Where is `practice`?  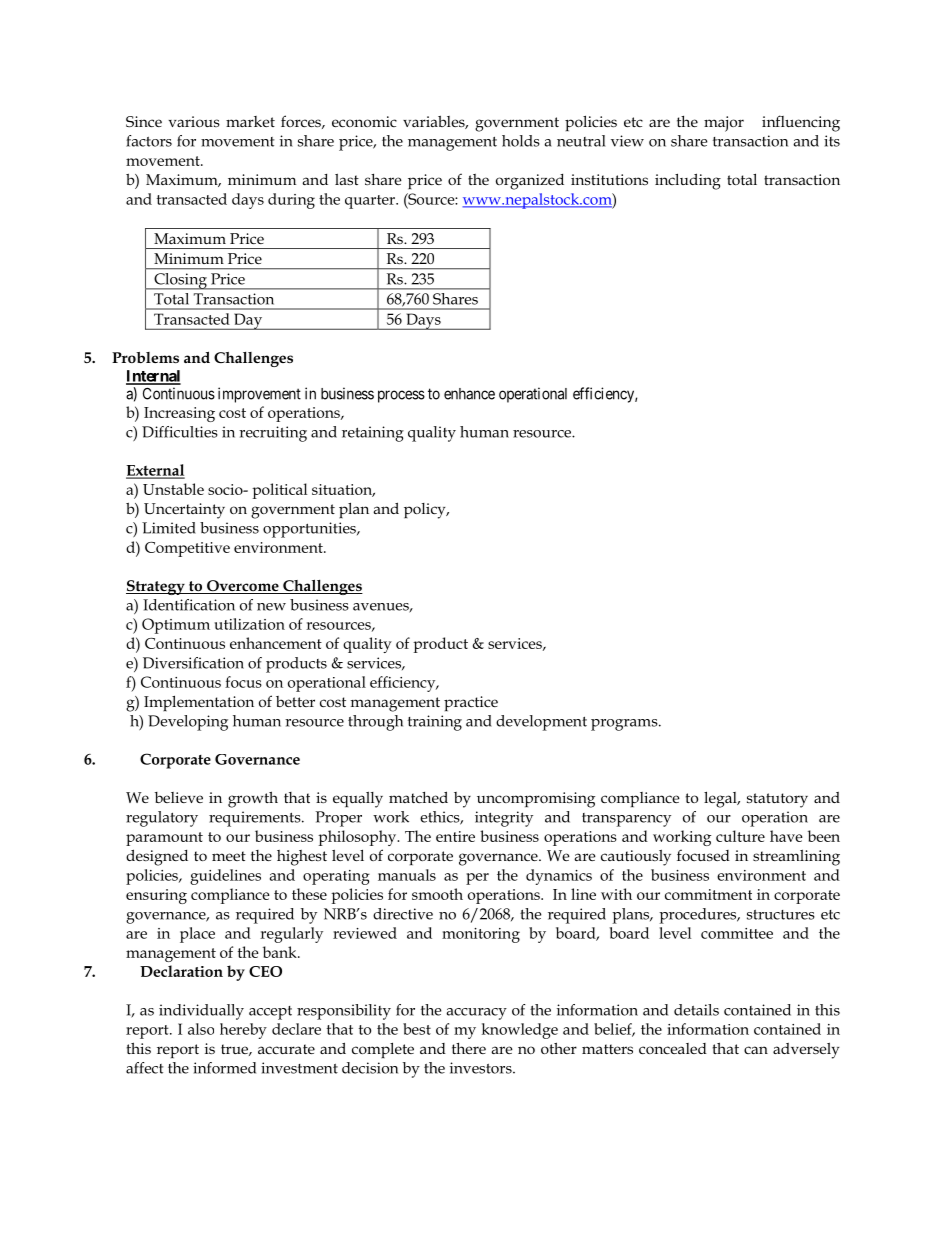 practice is located at coordinates (471, 703).
